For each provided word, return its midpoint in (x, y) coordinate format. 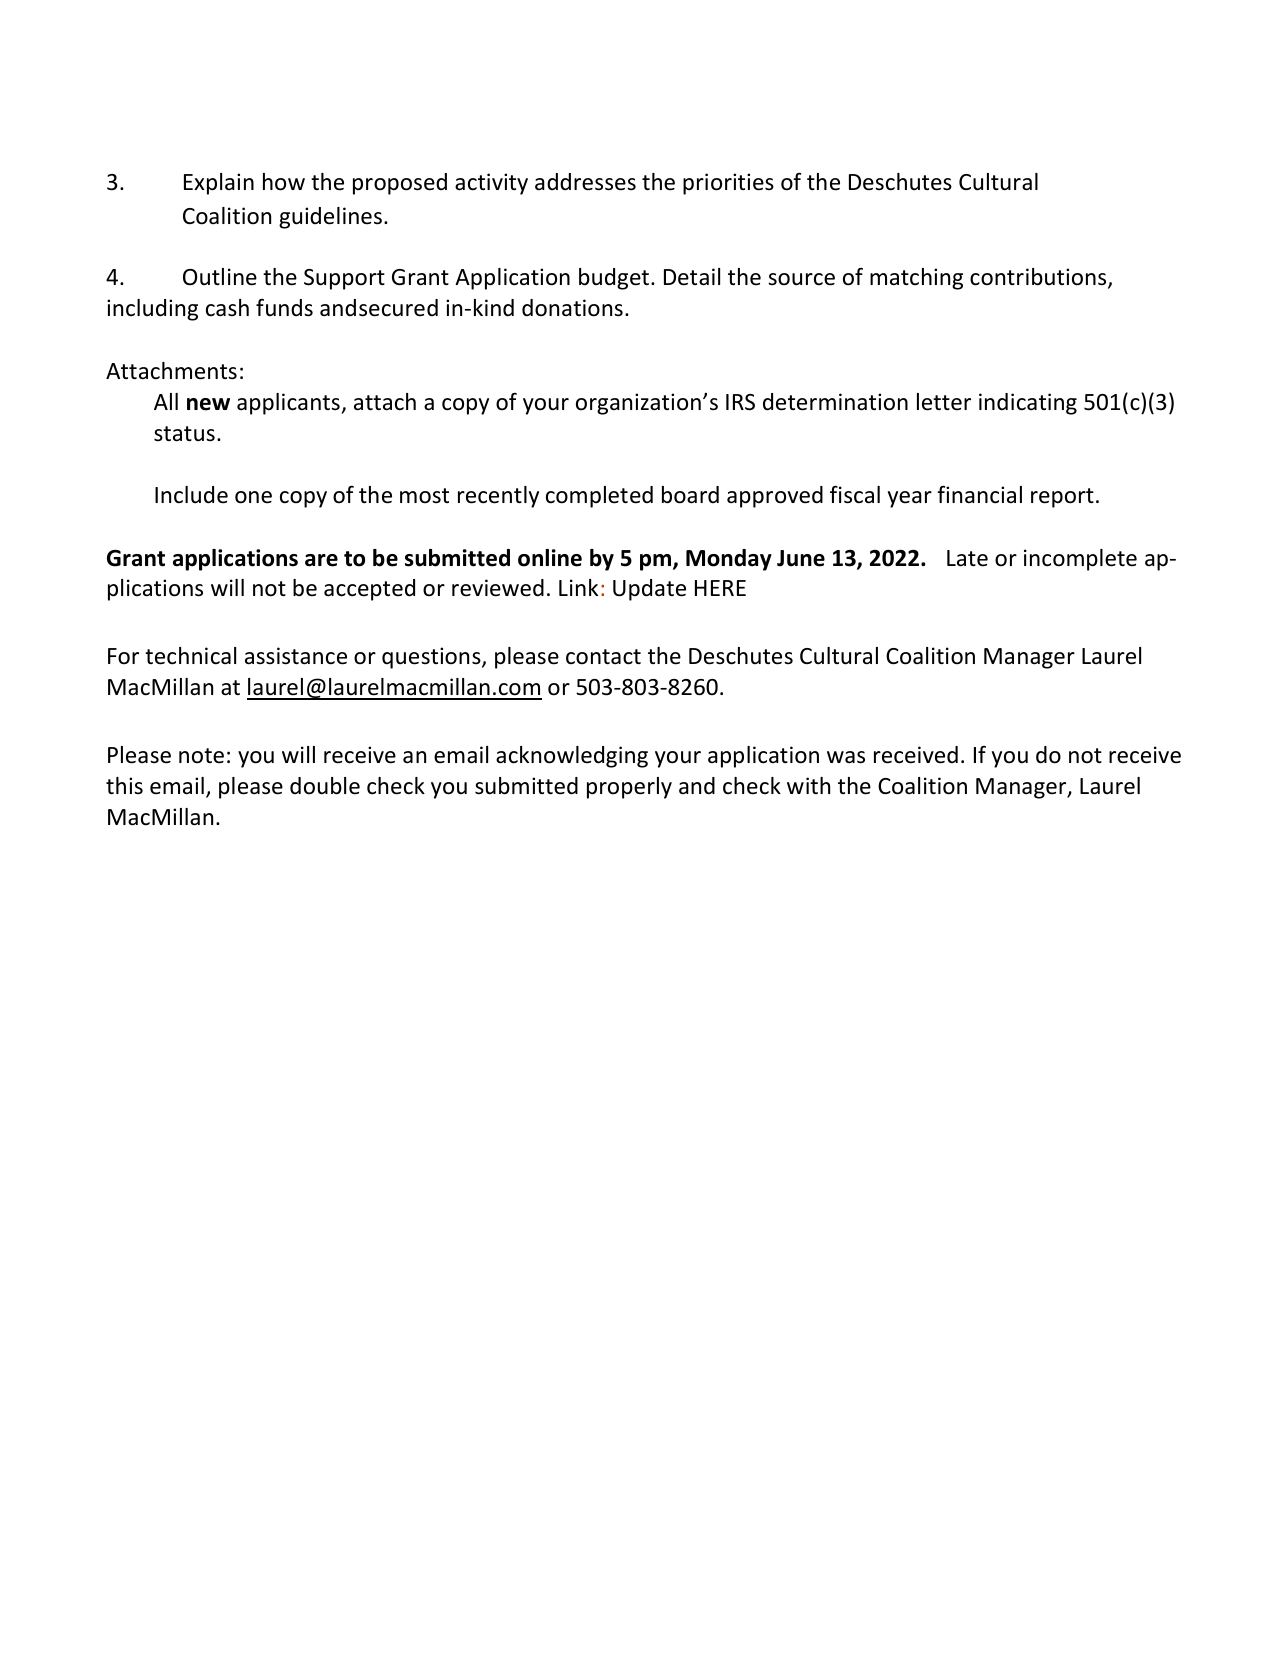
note (201, 756)
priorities (728, 184)
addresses (585, 182)
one (253, 497)
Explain (219, 184)
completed (599, 497)
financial (979, 494)
